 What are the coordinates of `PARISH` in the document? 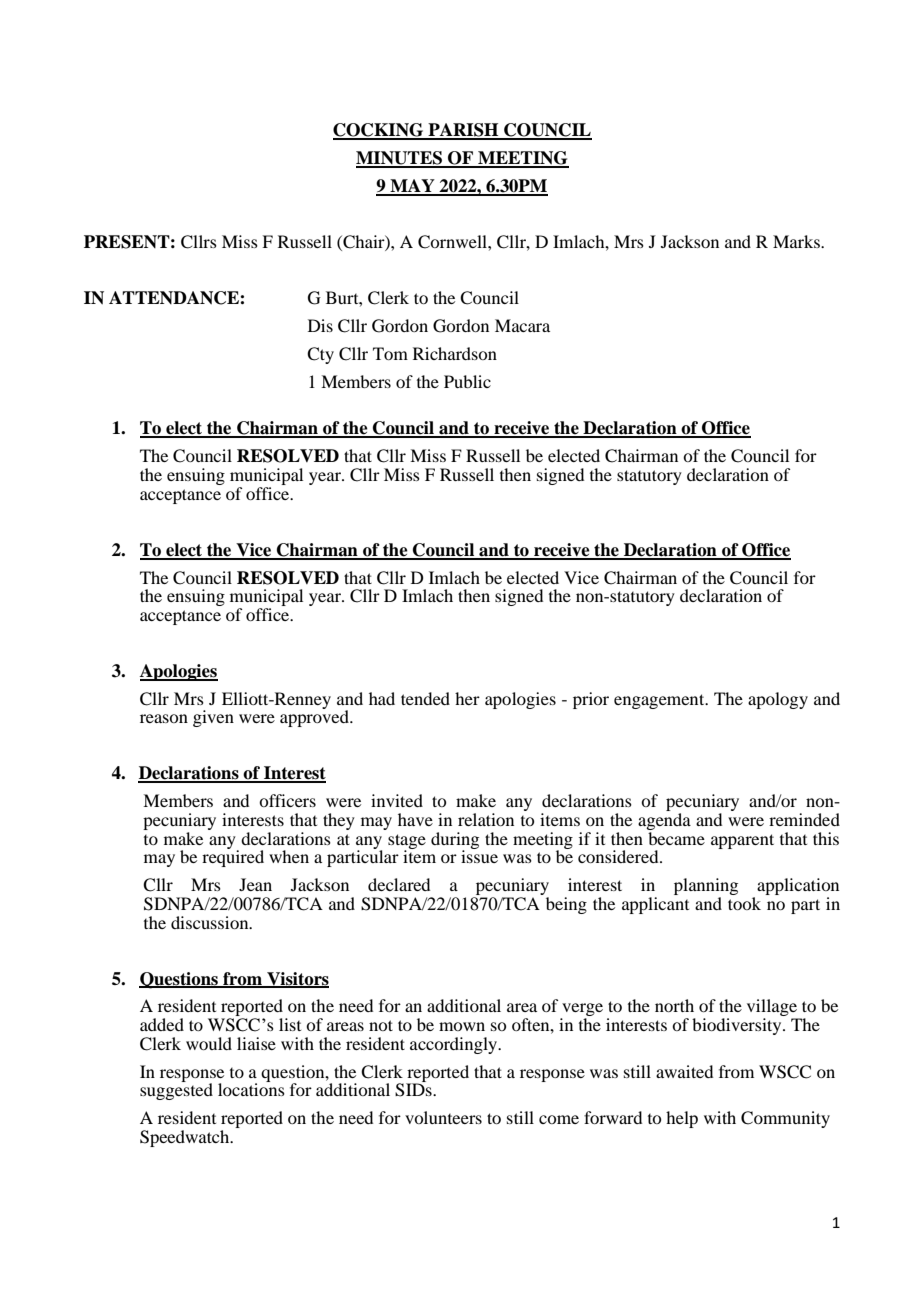 It's located at (463, 131).
